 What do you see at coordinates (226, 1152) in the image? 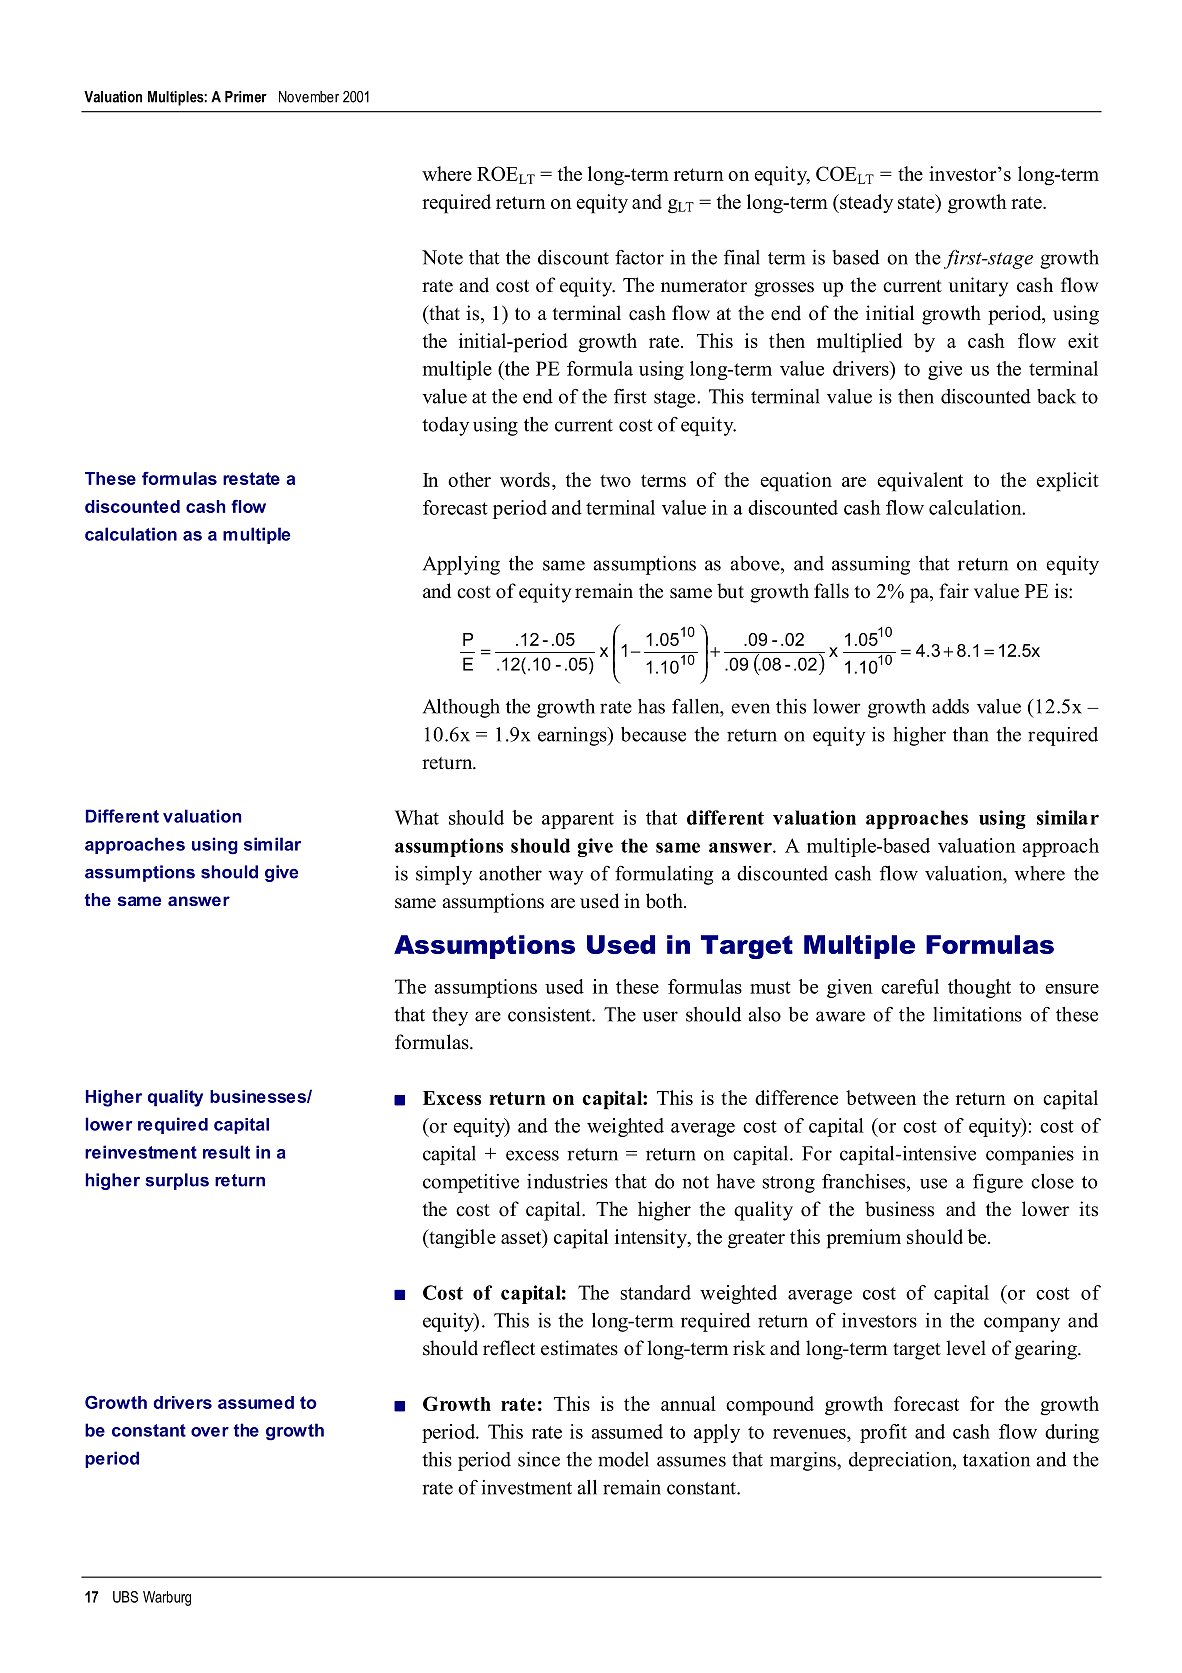
I see `result` at bounding box center [226, 1152].
